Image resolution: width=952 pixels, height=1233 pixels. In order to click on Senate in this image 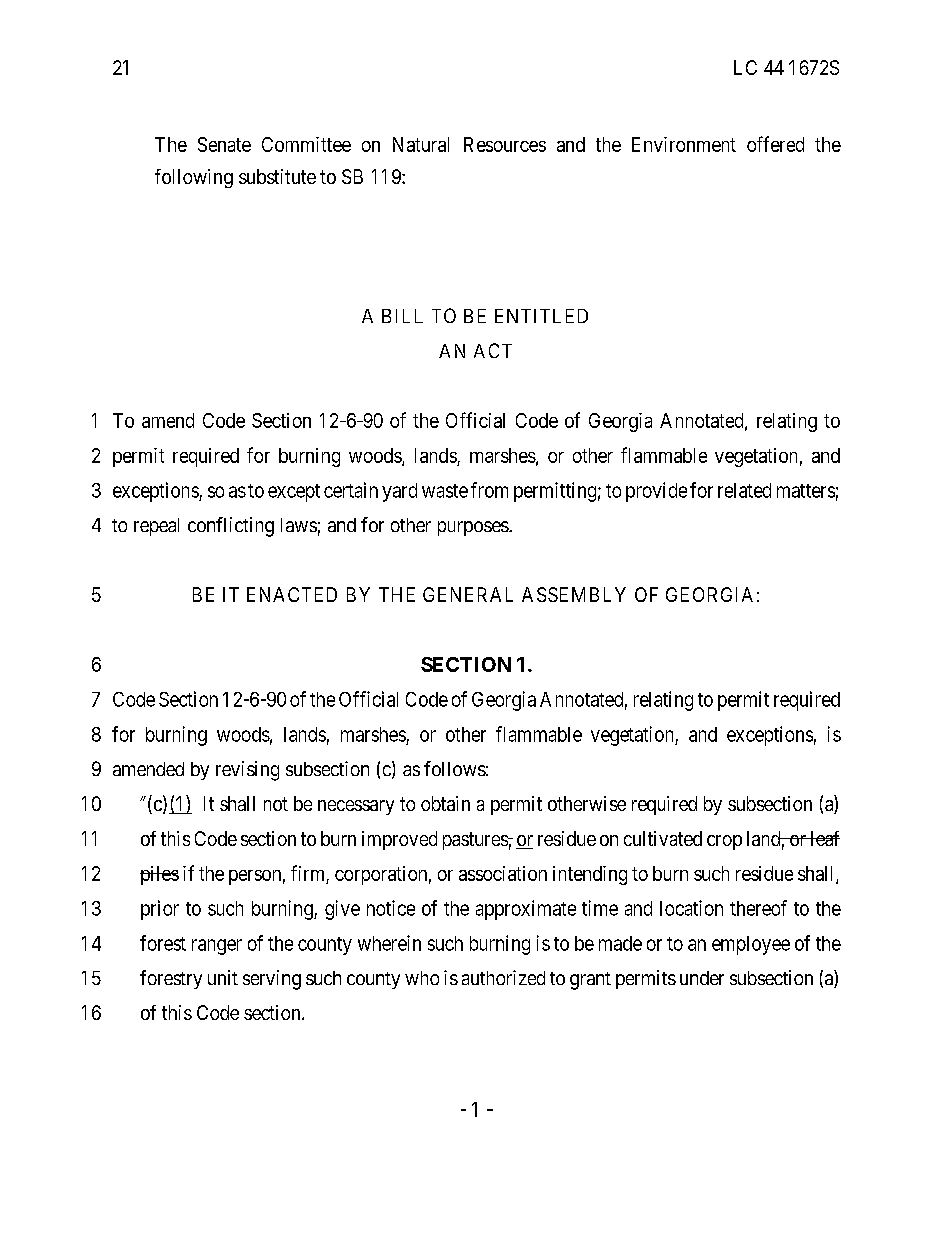, I will do `click(224, 144)`.
